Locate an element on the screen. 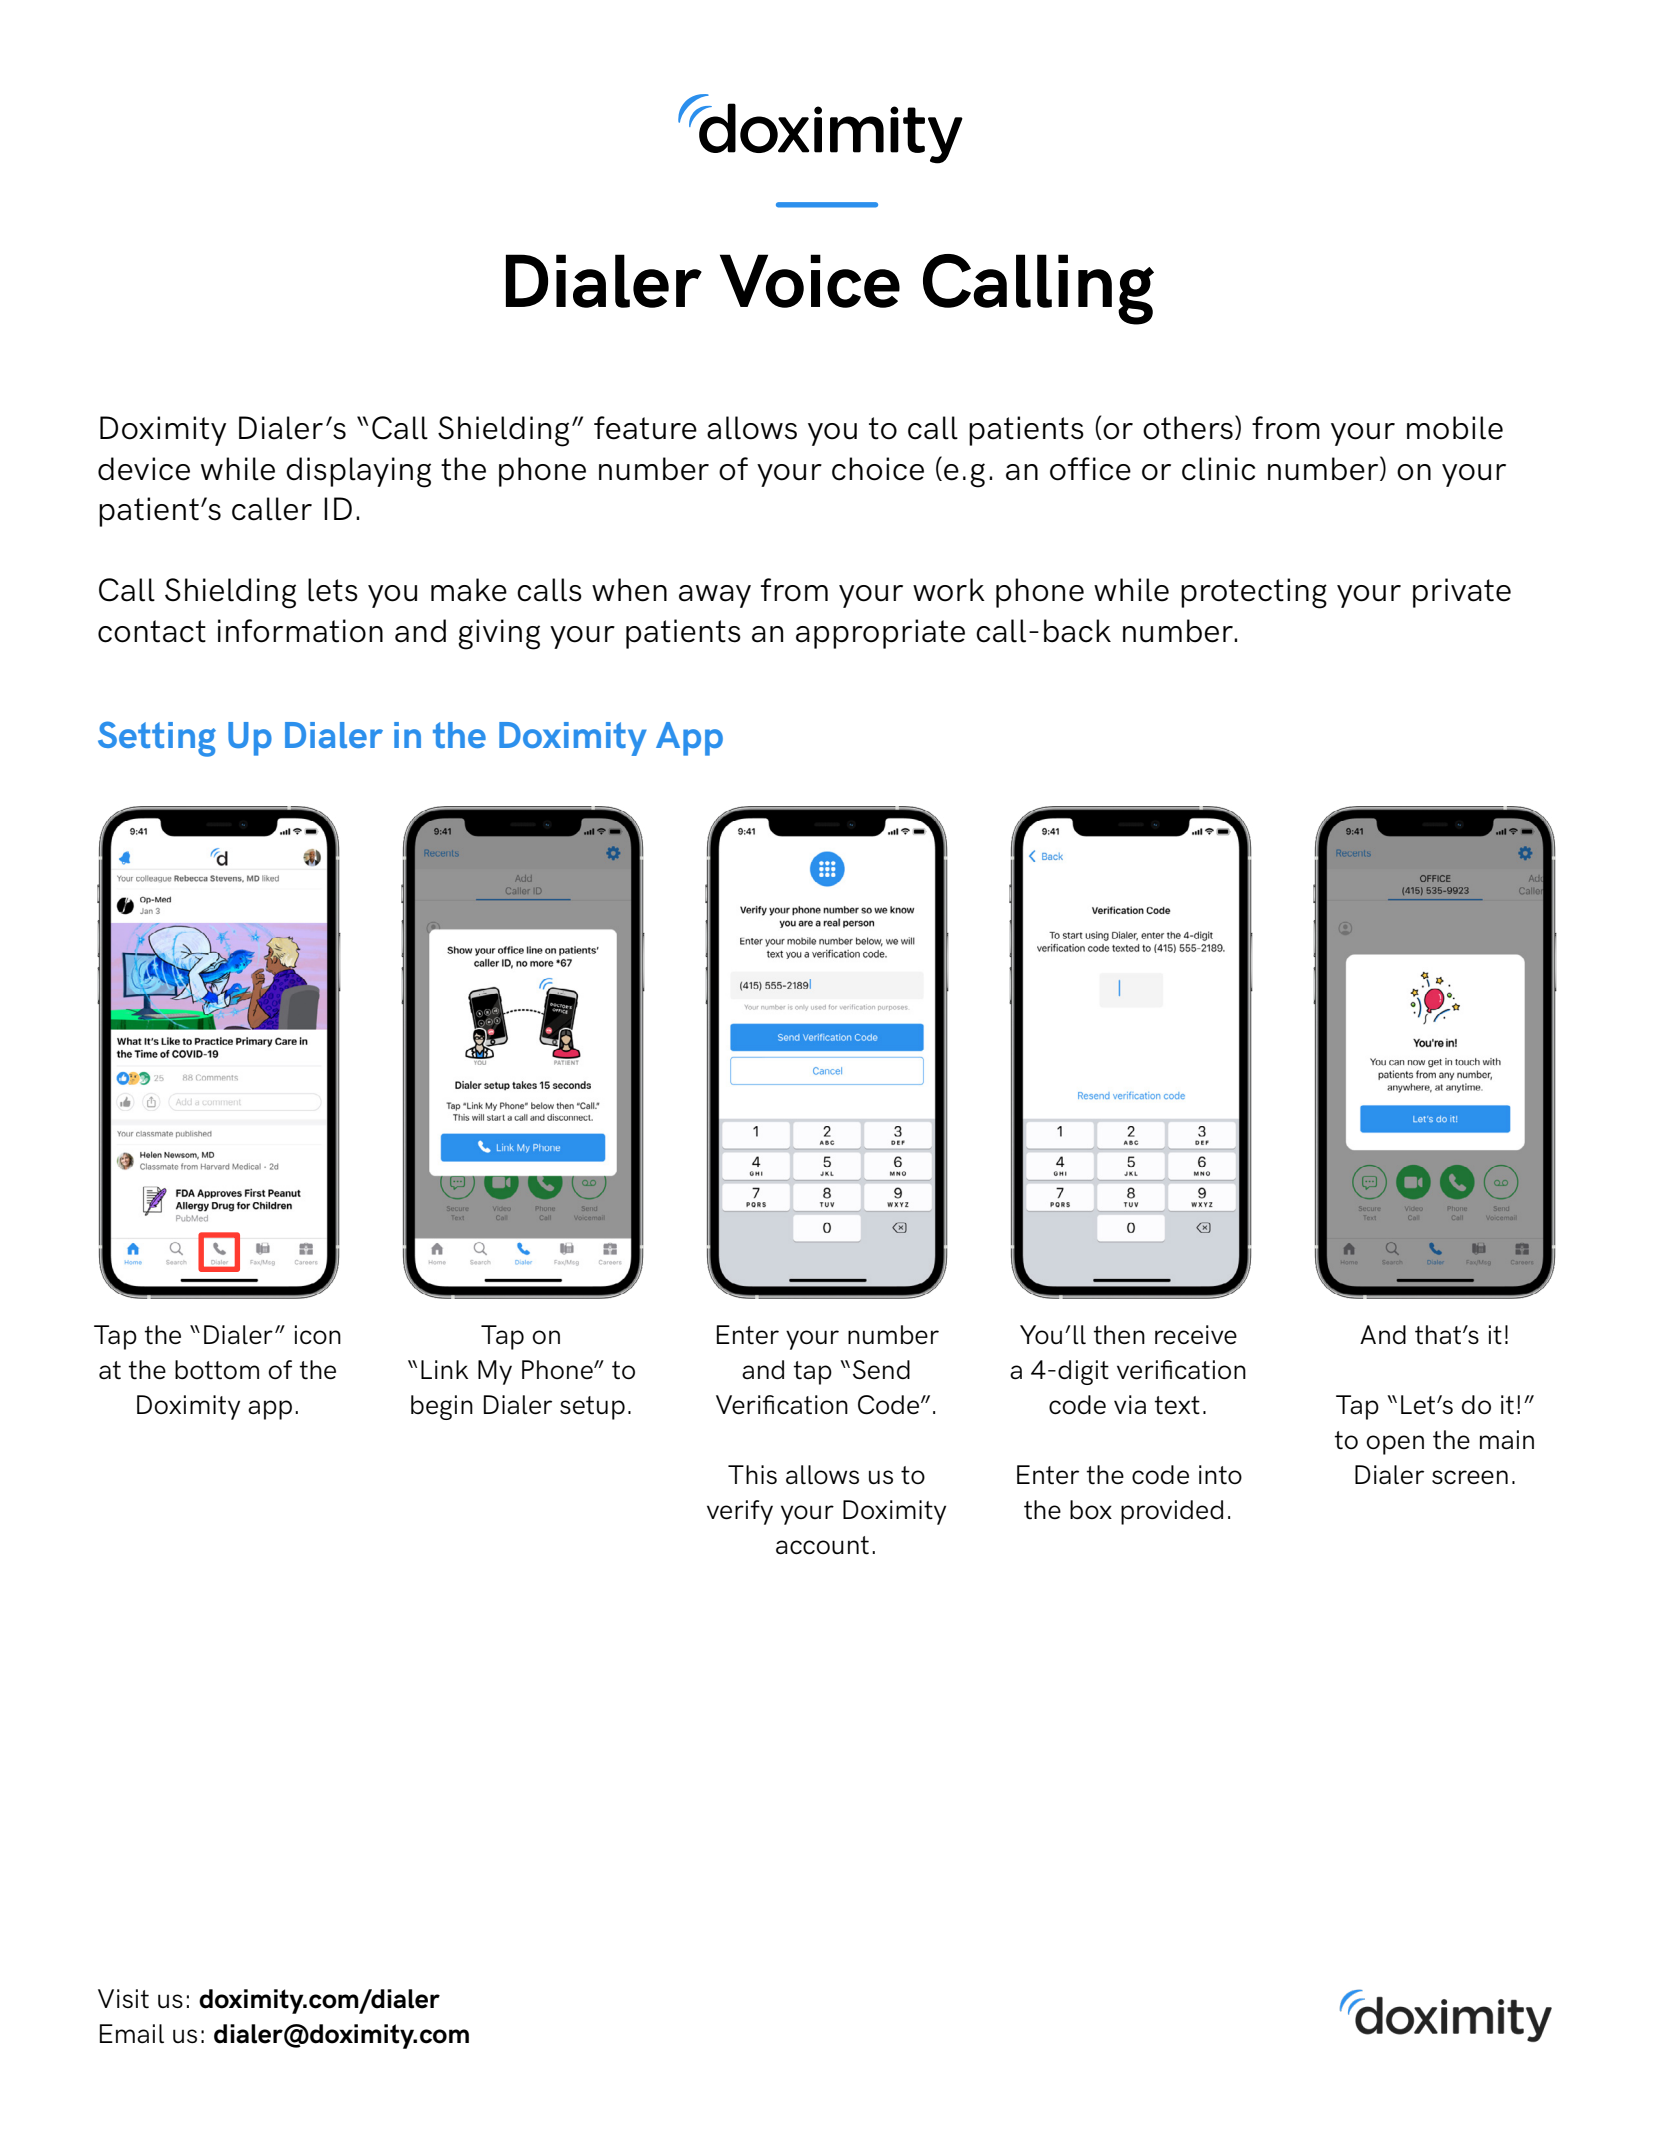  This is located at coordinates (752, 1474).
